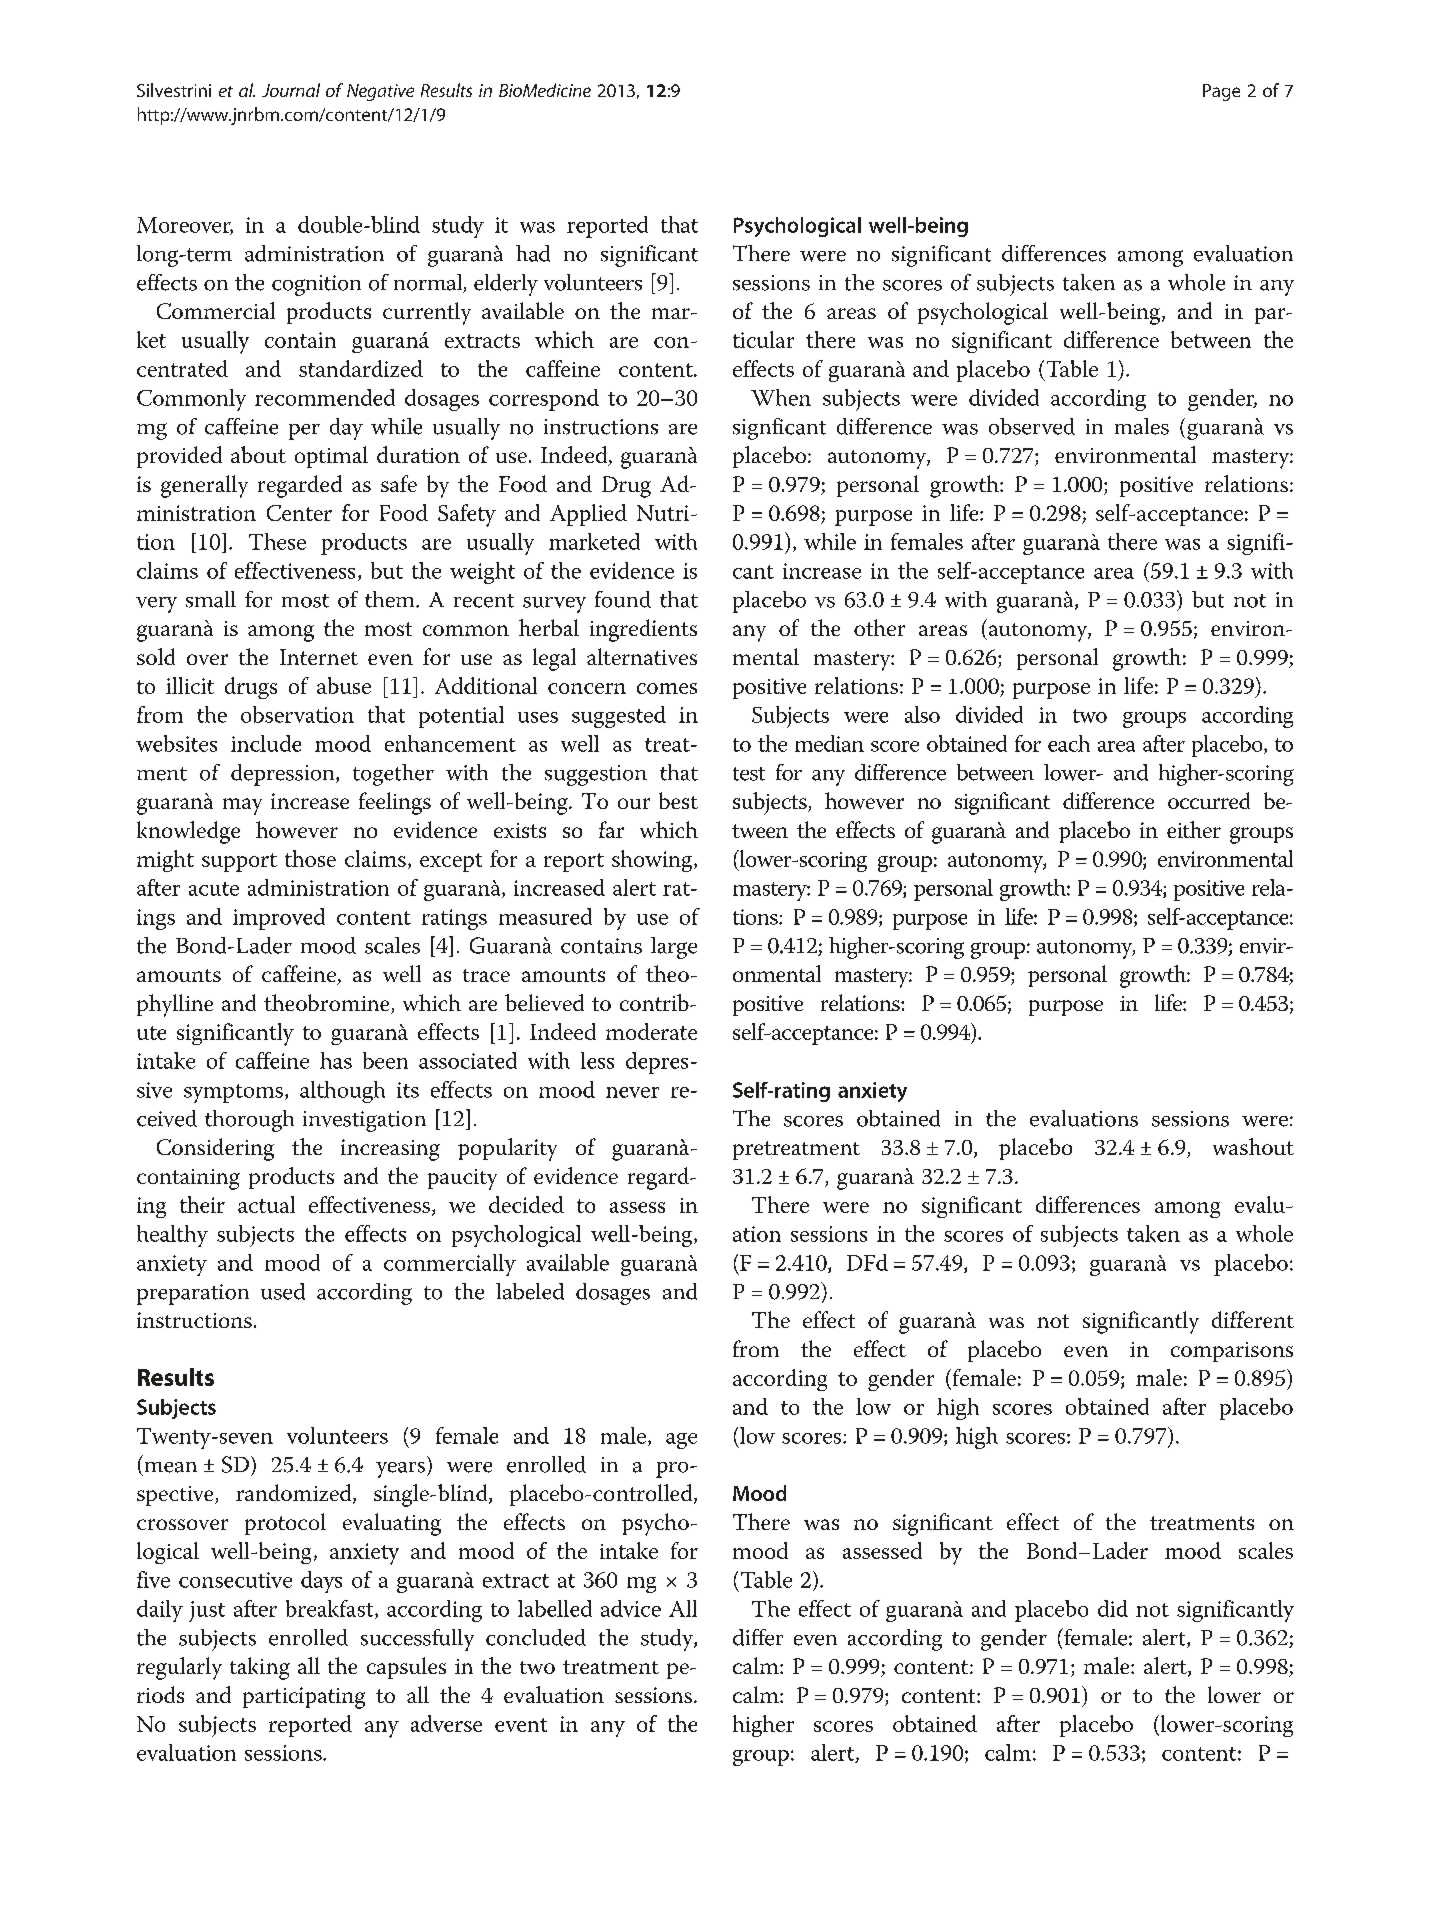 The height and width of the image is (1907, 1430). What do you see at coordinates (1221, 92) in the image?
I see `Page` at bounding box center [1221, 92].
